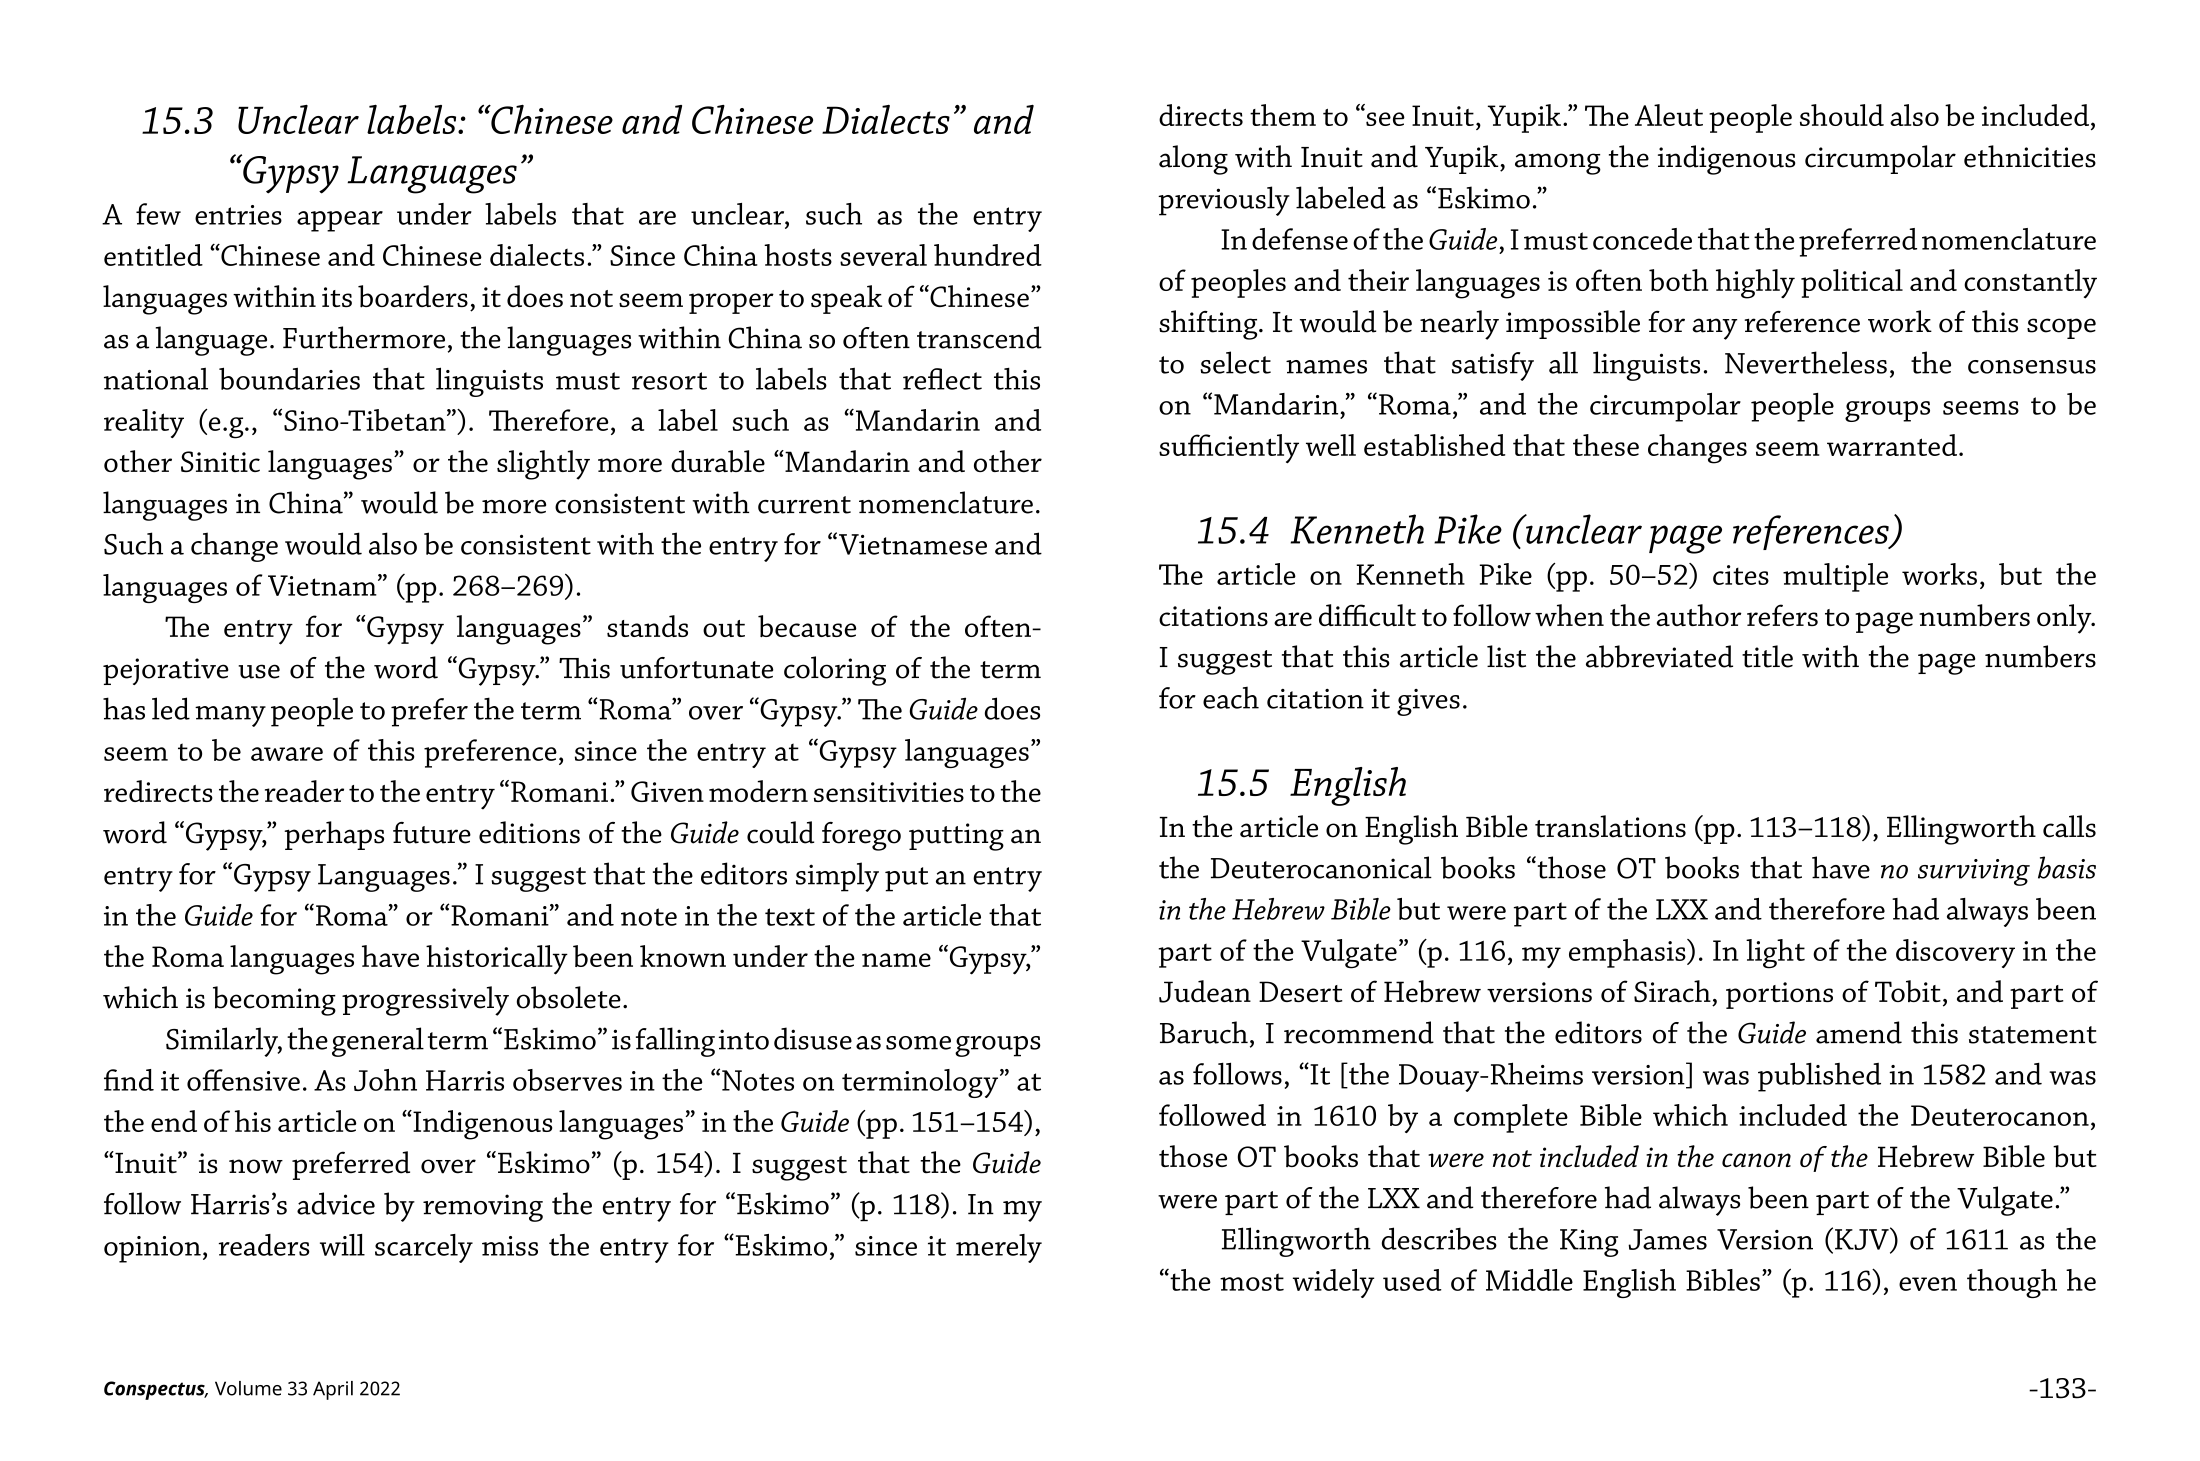  Describe the element at coordinates (1842, 115) in the screenshot. I see `should` at that location.
